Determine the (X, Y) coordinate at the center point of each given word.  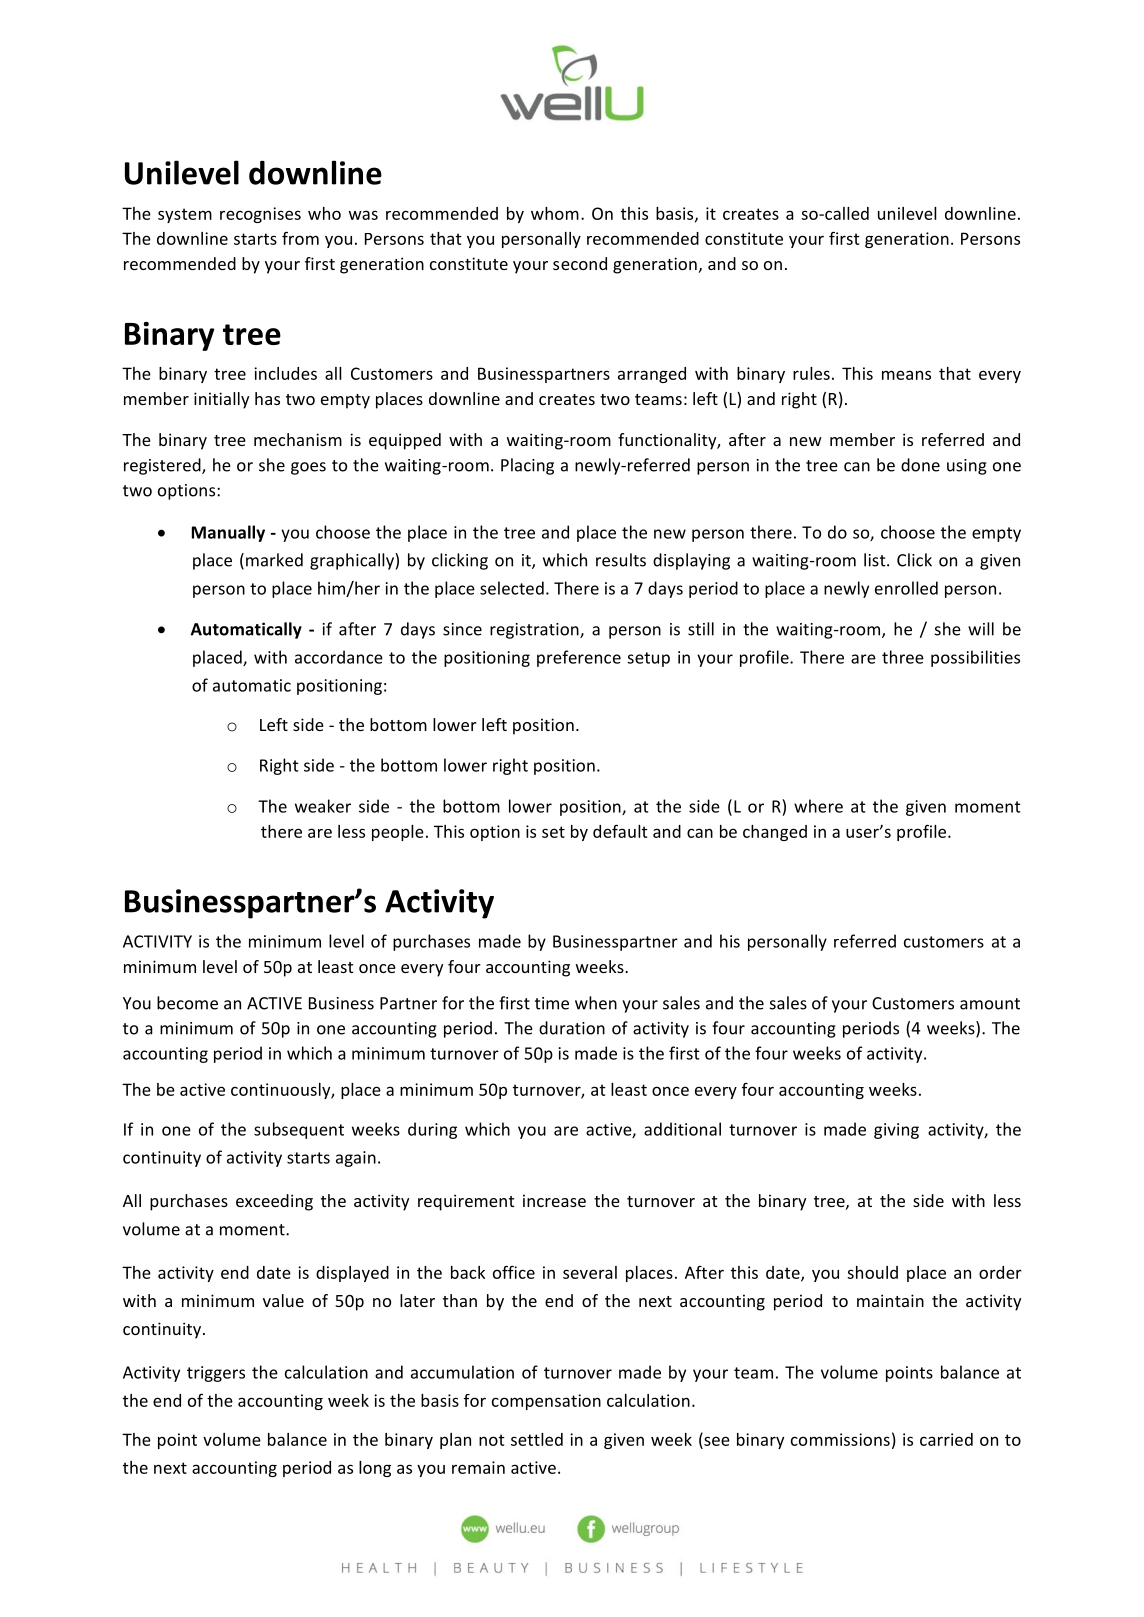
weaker (323, 806)
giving (896, 1131)
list (876, 560)
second (580, 263)
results (621, 560)
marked (274, 560)
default (620, 831)
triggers (216, 1374)
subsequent (299, 1130)
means (906, 375)
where (818, 806)
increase (554, 1200)
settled (537, 1439)
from (300, 238)
